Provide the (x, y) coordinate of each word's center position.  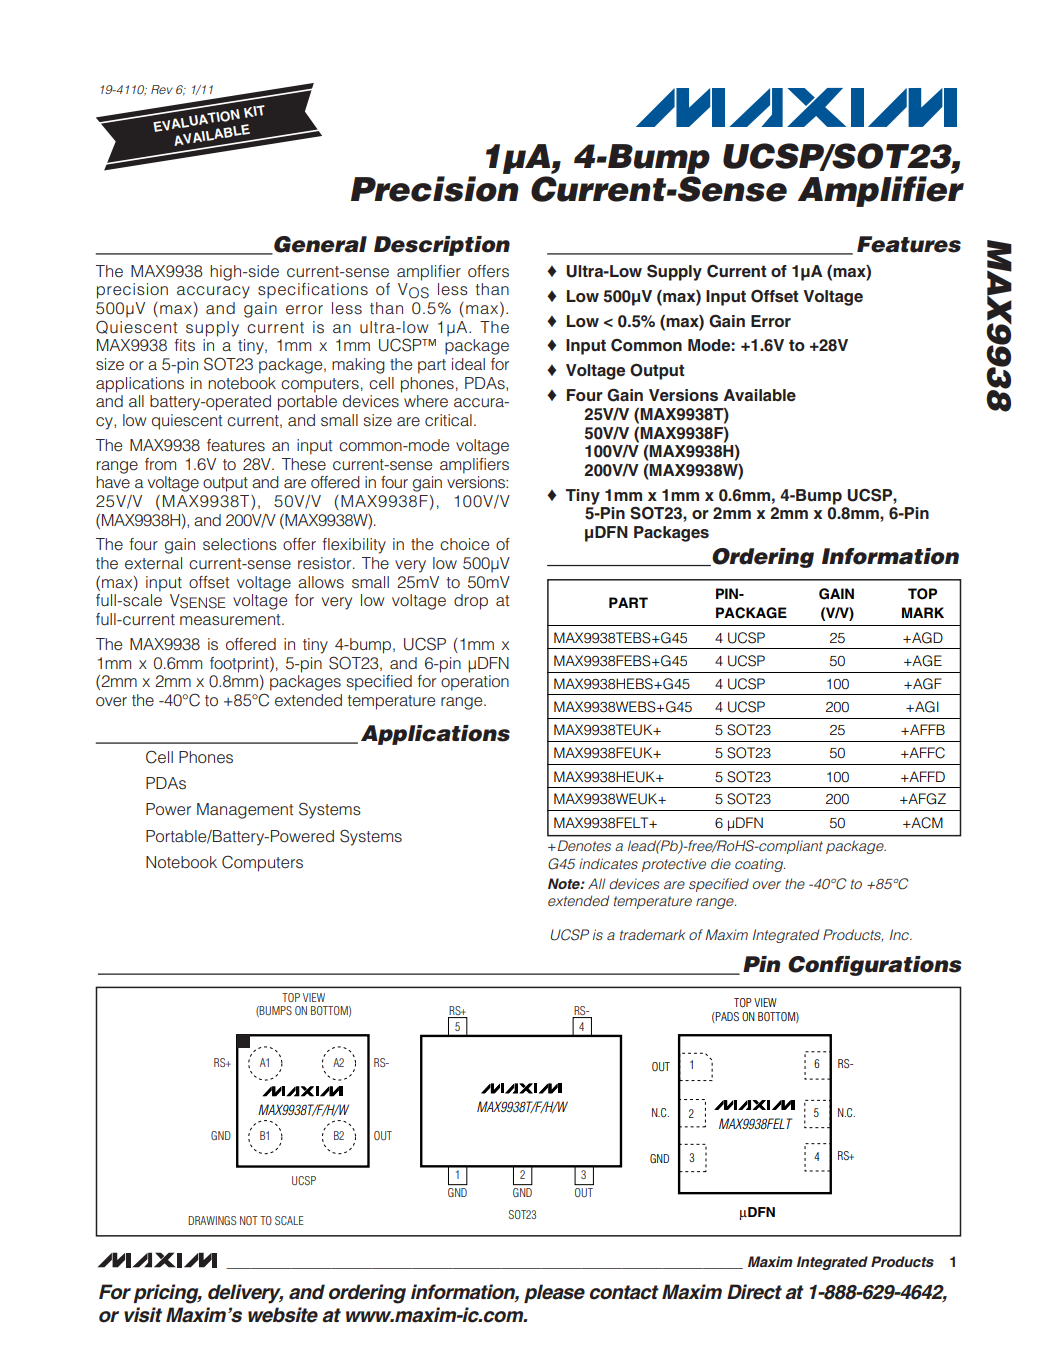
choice (464, 544)
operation (475, 683)
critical (448, 420)
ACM (926, 823)
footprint (240, 665)
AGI (926, 707)
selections (240, 544)
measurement (231, 620)
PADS (726, 1017)
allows (321, 582)
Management (245, 811)
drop (471, 602)
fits (184, 345)
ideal (468, 364)
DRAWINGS (212, 1220)
